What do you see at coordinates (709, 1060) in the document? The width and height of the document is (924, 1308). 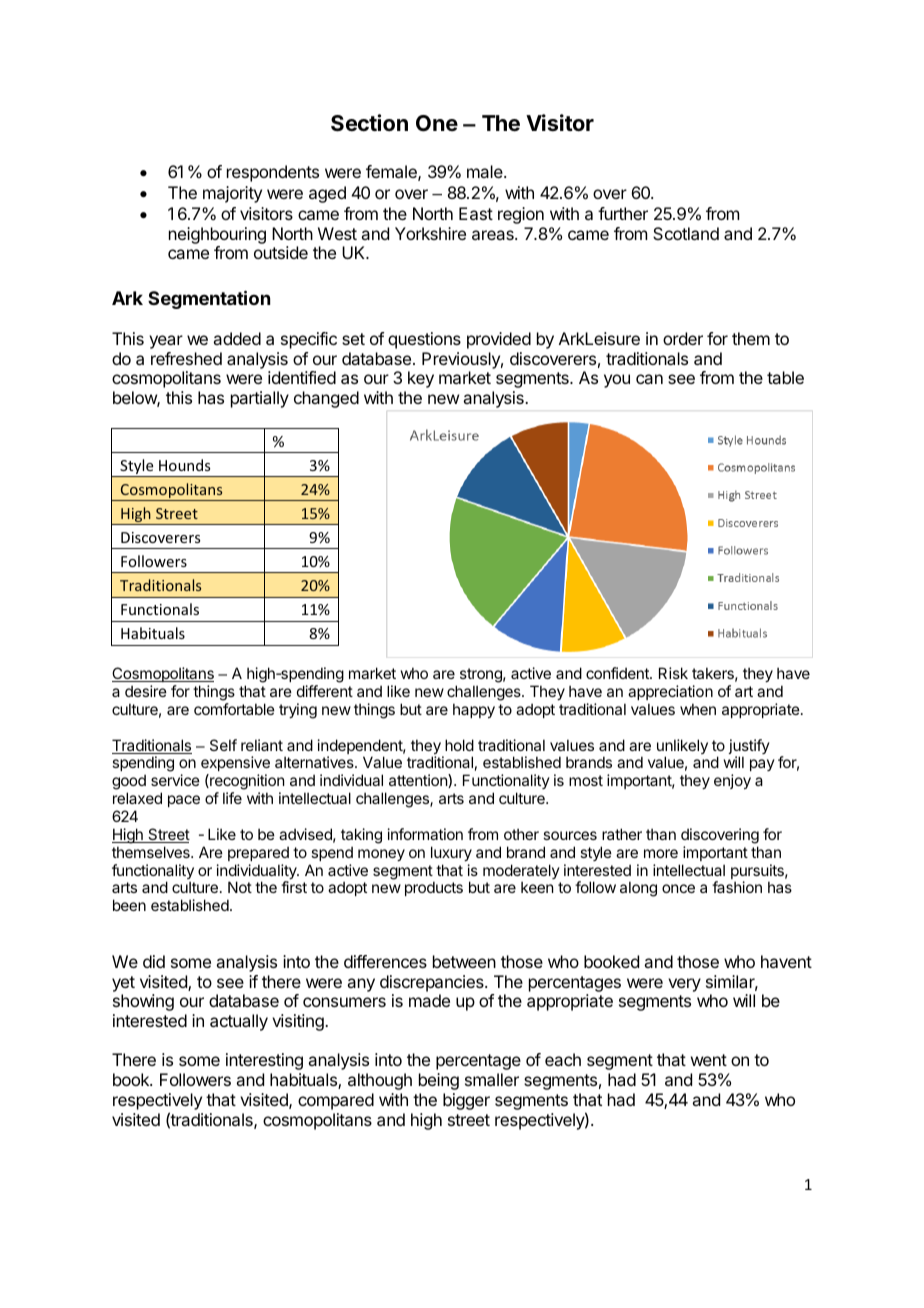 I see `went` at bounding box center [709, 1060].
